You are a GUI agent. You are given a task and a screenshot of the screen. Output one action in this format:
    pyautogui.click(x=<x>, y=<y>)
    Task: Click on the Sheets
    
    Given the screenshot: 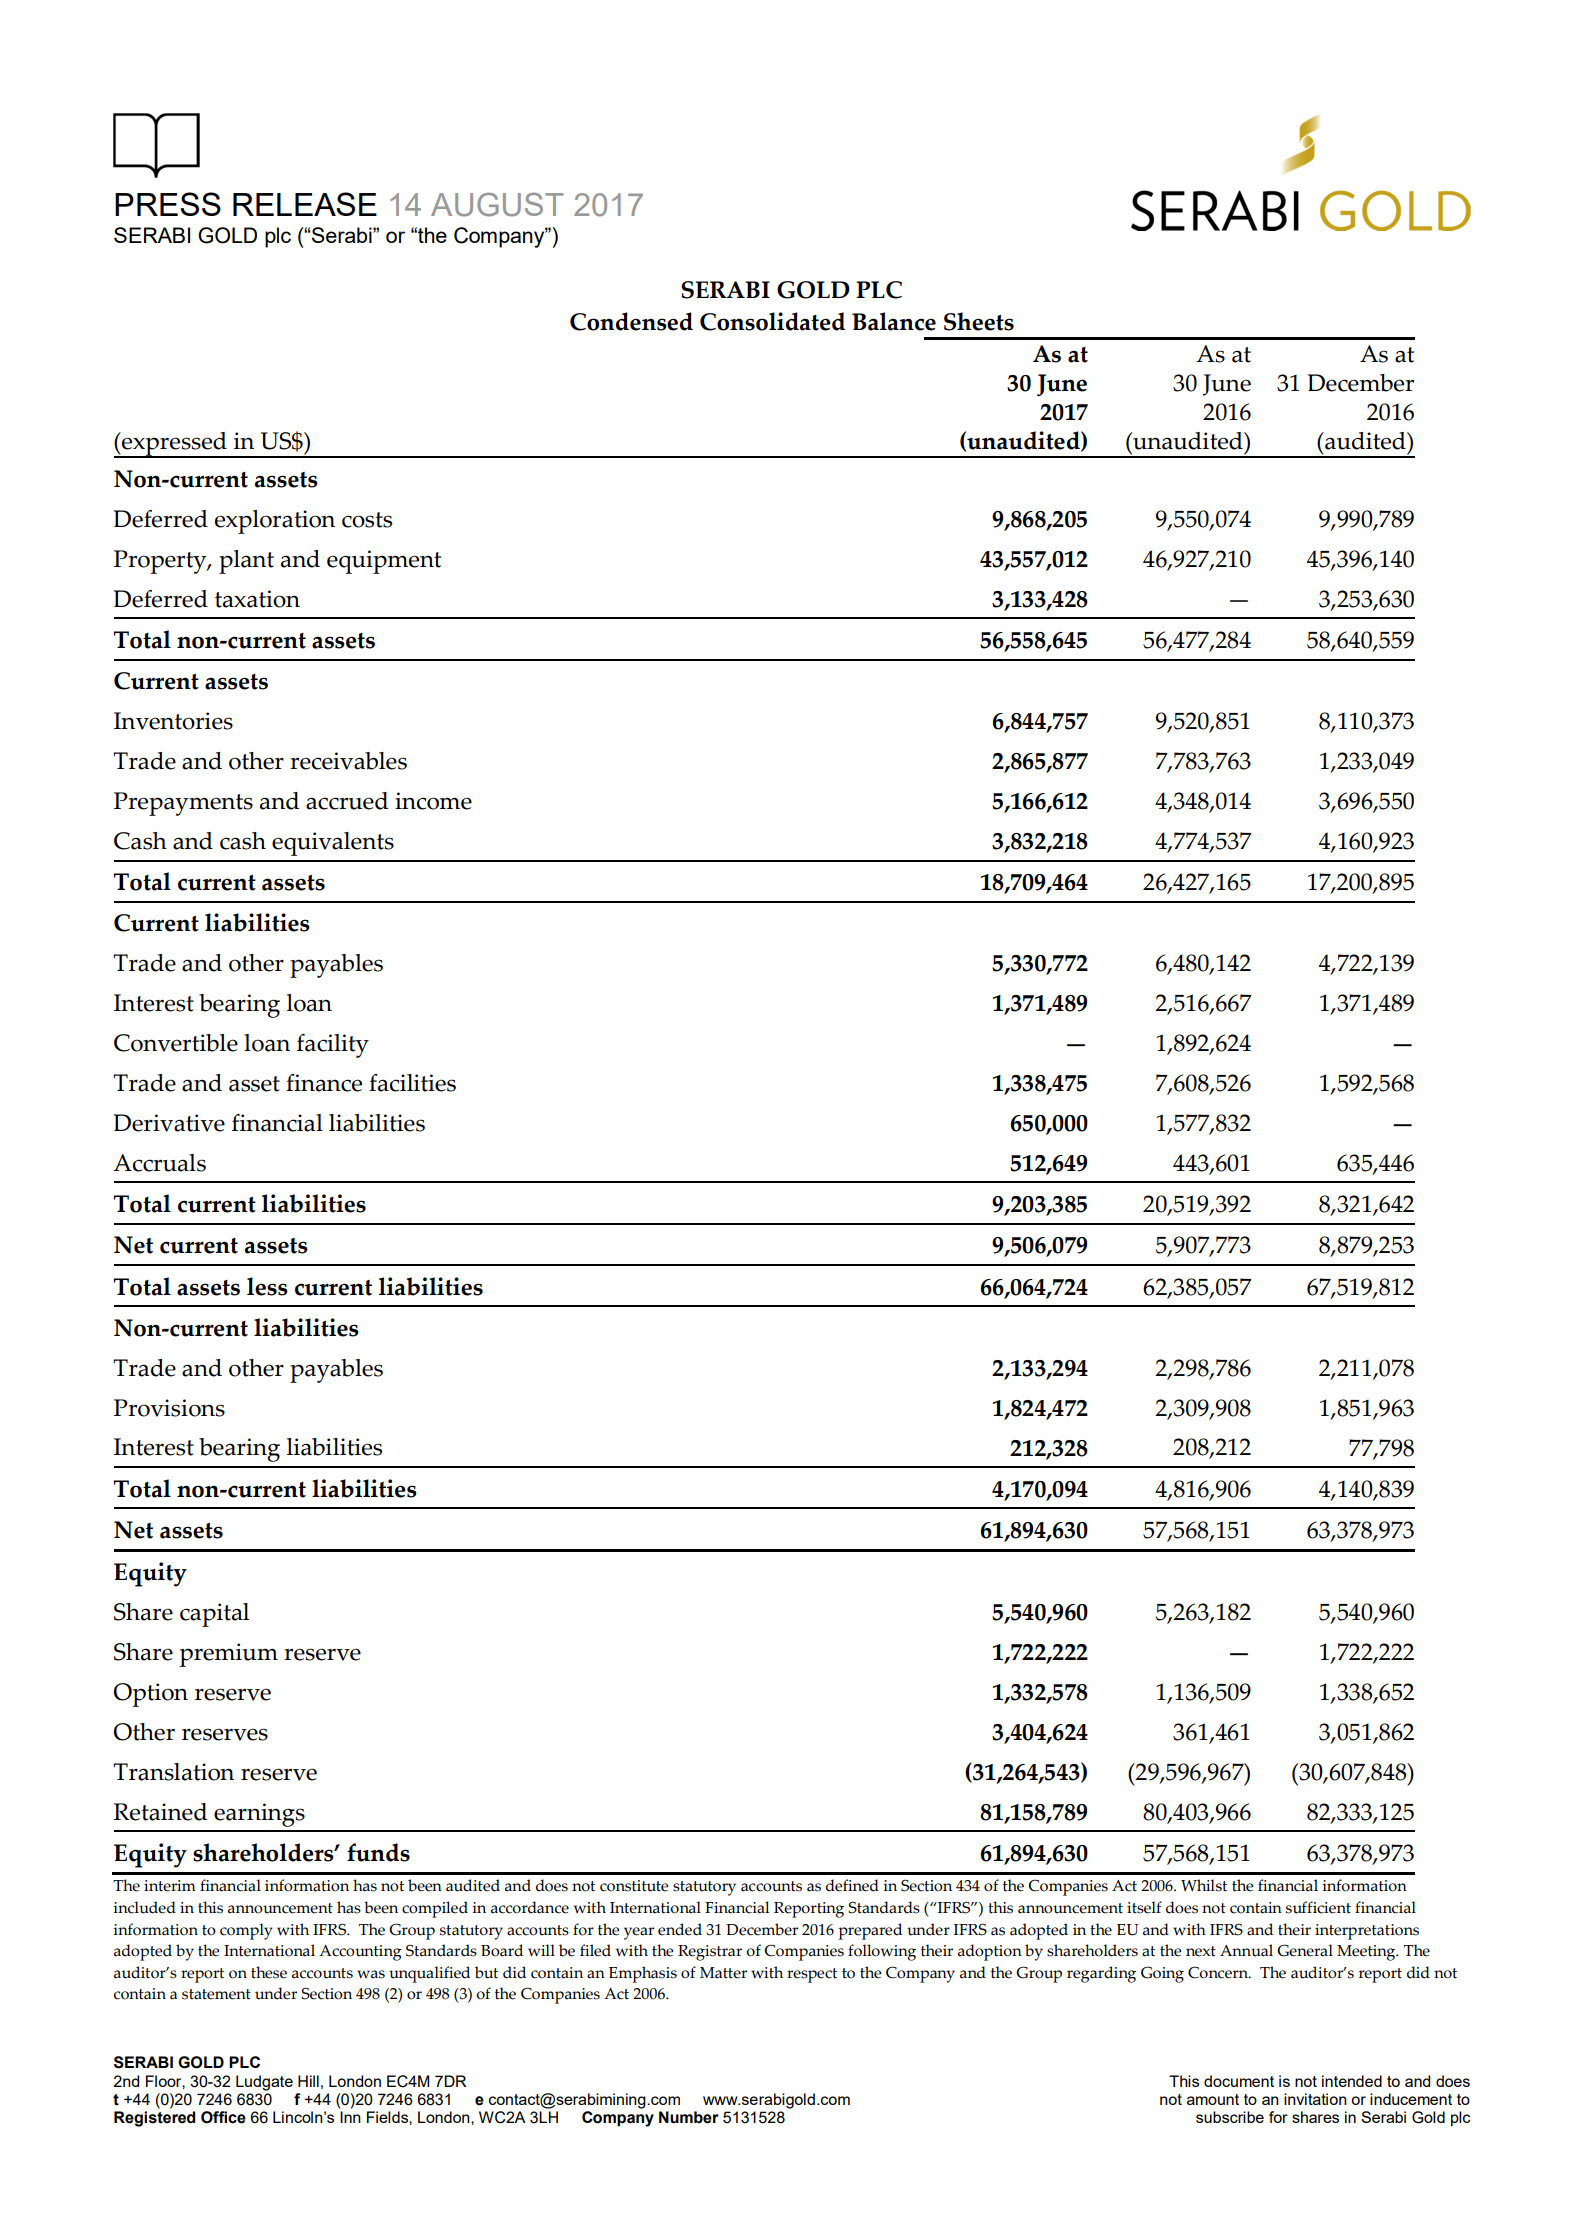 What is the action you would take?
    pyautogui.click(x=979, y=321)
